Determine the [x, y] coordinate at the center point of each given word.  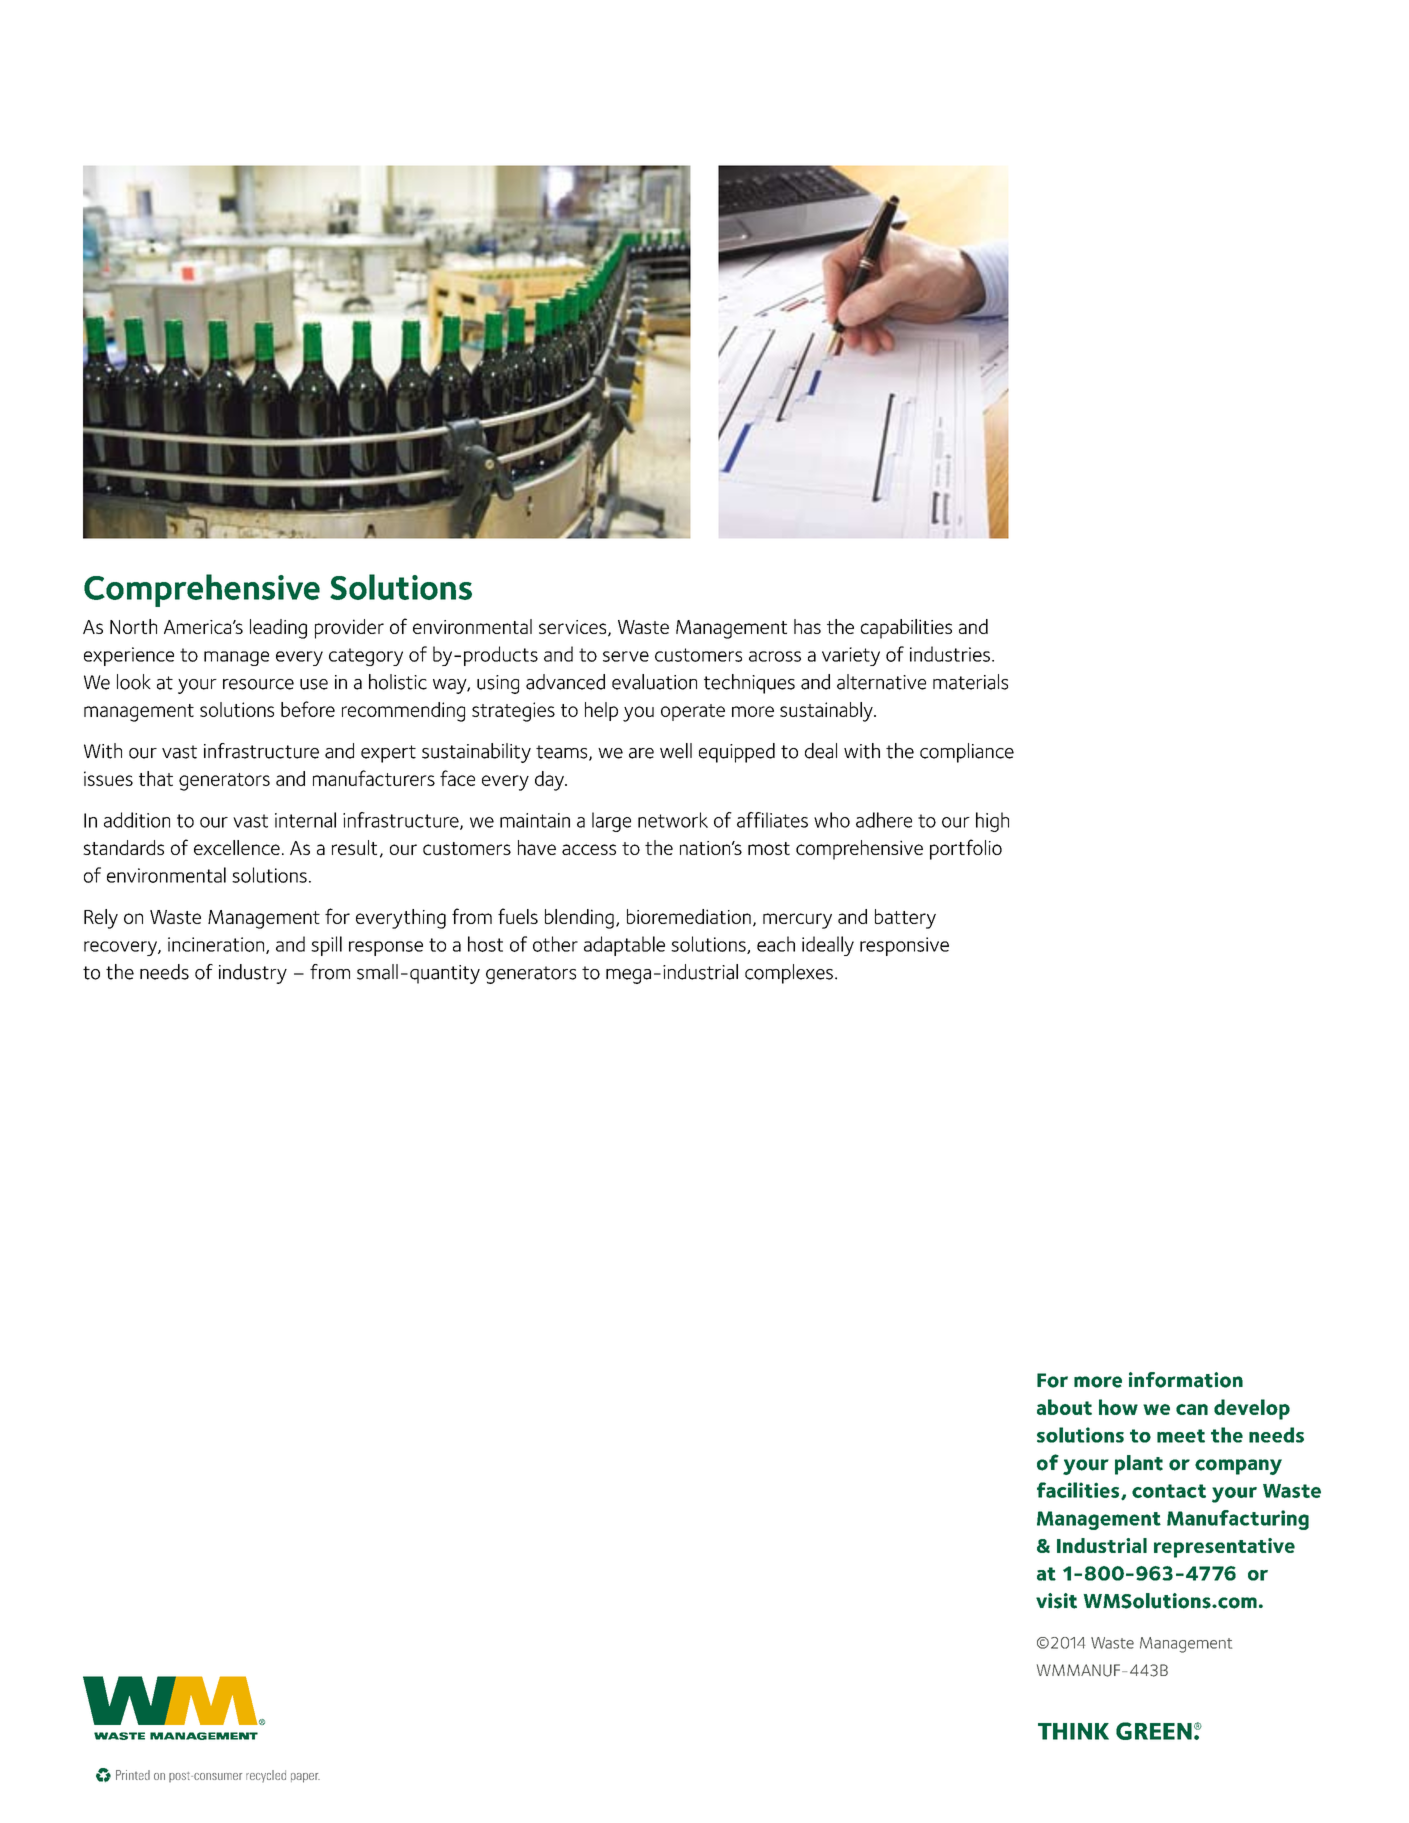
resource [258, 684]
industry [253, 974]
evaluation [654, 682]
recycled [266, 1776]
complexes [789, 974]
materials [970, 682]
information [1186, 1380]
